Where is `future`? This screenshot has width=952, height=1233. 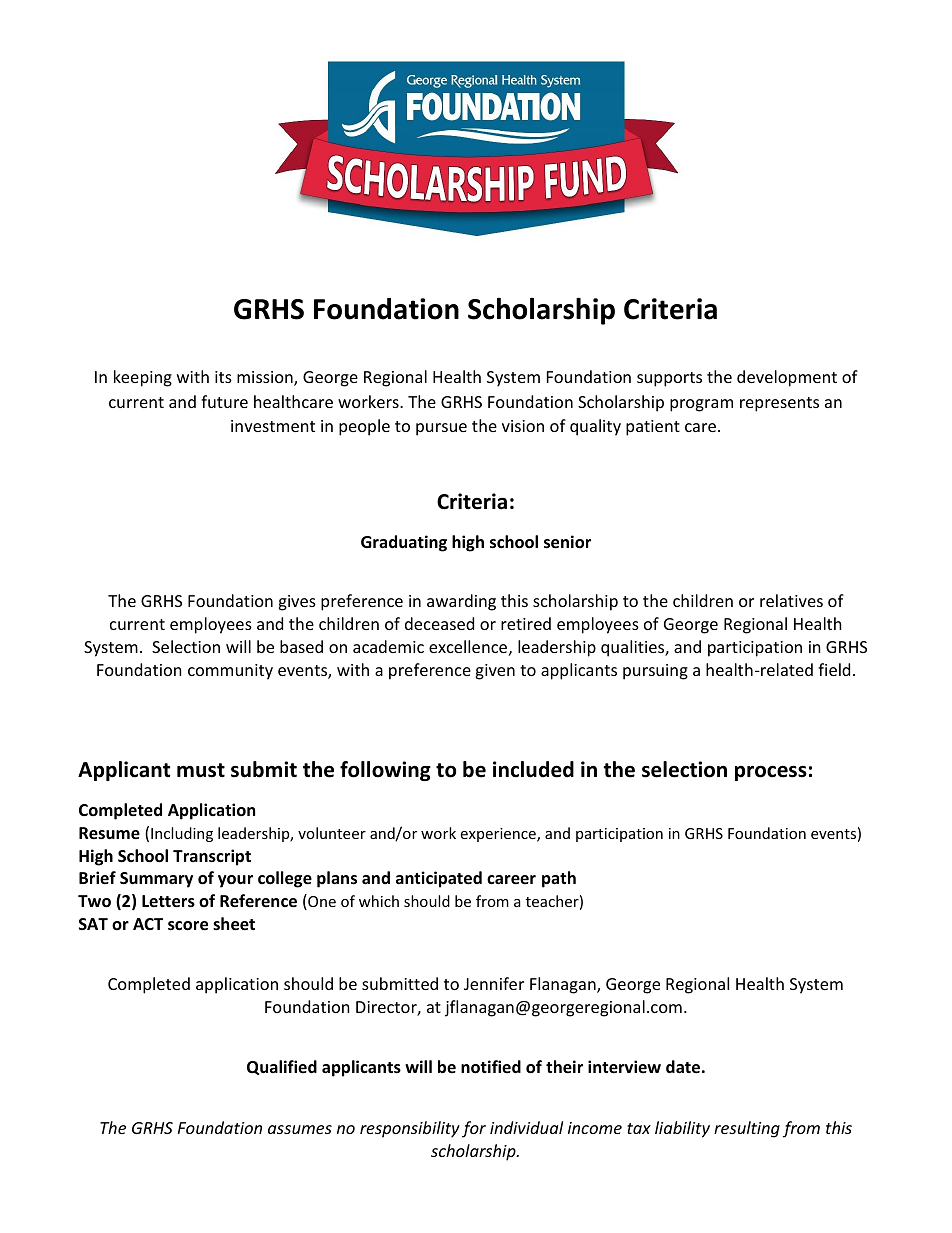
future is located at coordinates (224, 401).
